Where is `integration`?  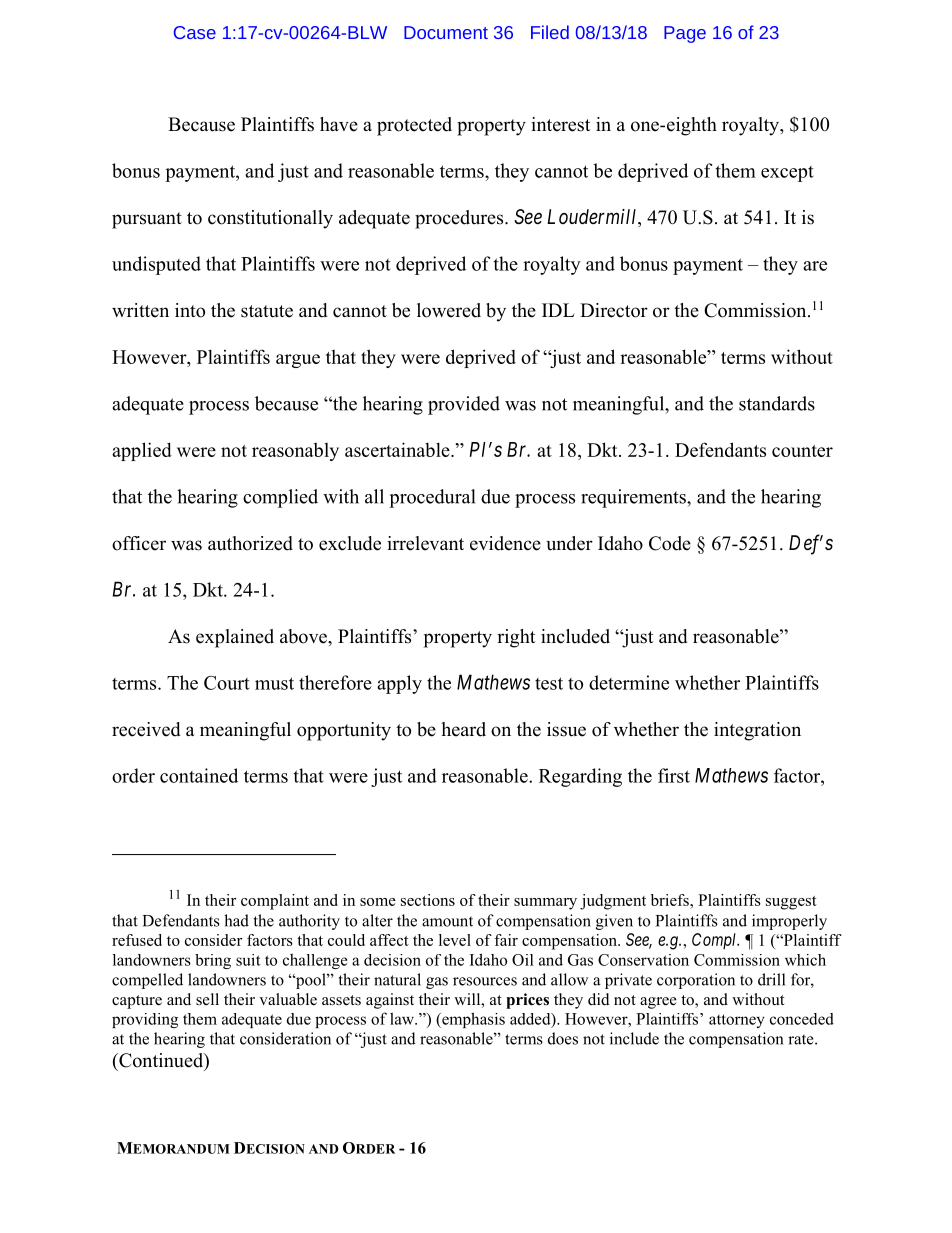
integration is located at coordinates (757, 731).
